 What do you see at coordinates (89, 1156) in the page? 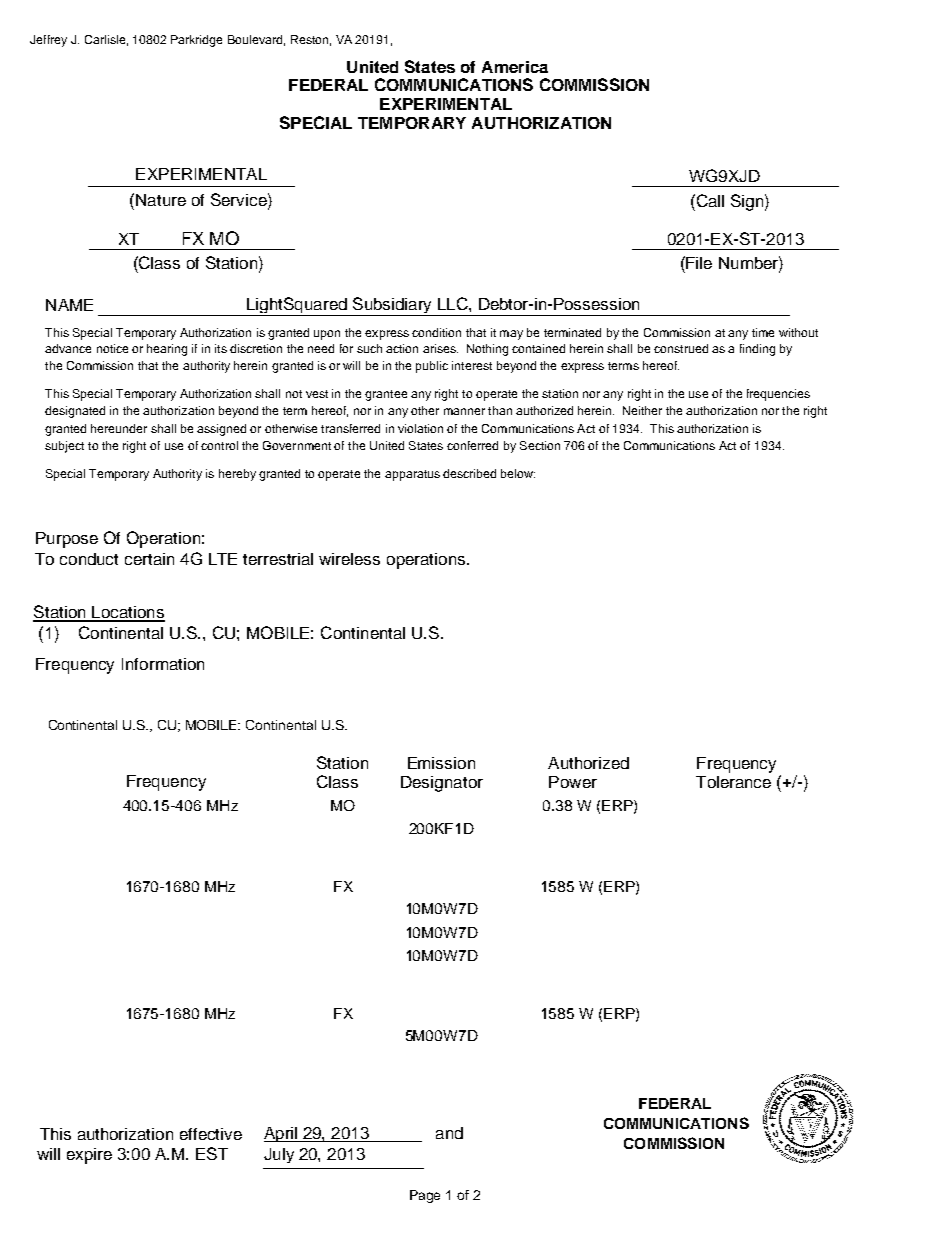
I see `expire` at bounding box center [89, 1156].
